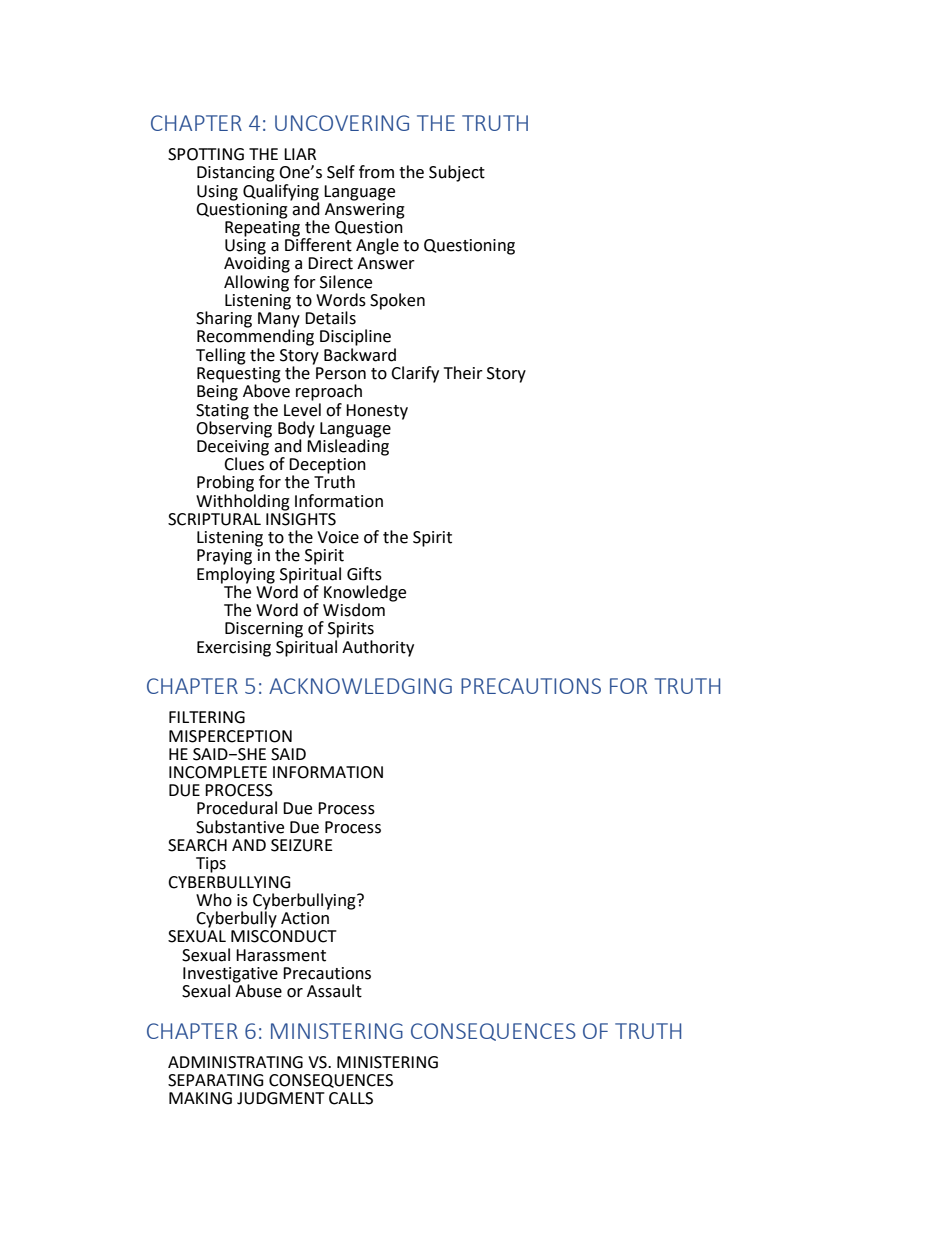 The height and width of the image is (1233, 952). Describe the element at coordinates (341, 172) in the image. I see `Self` at that location.
